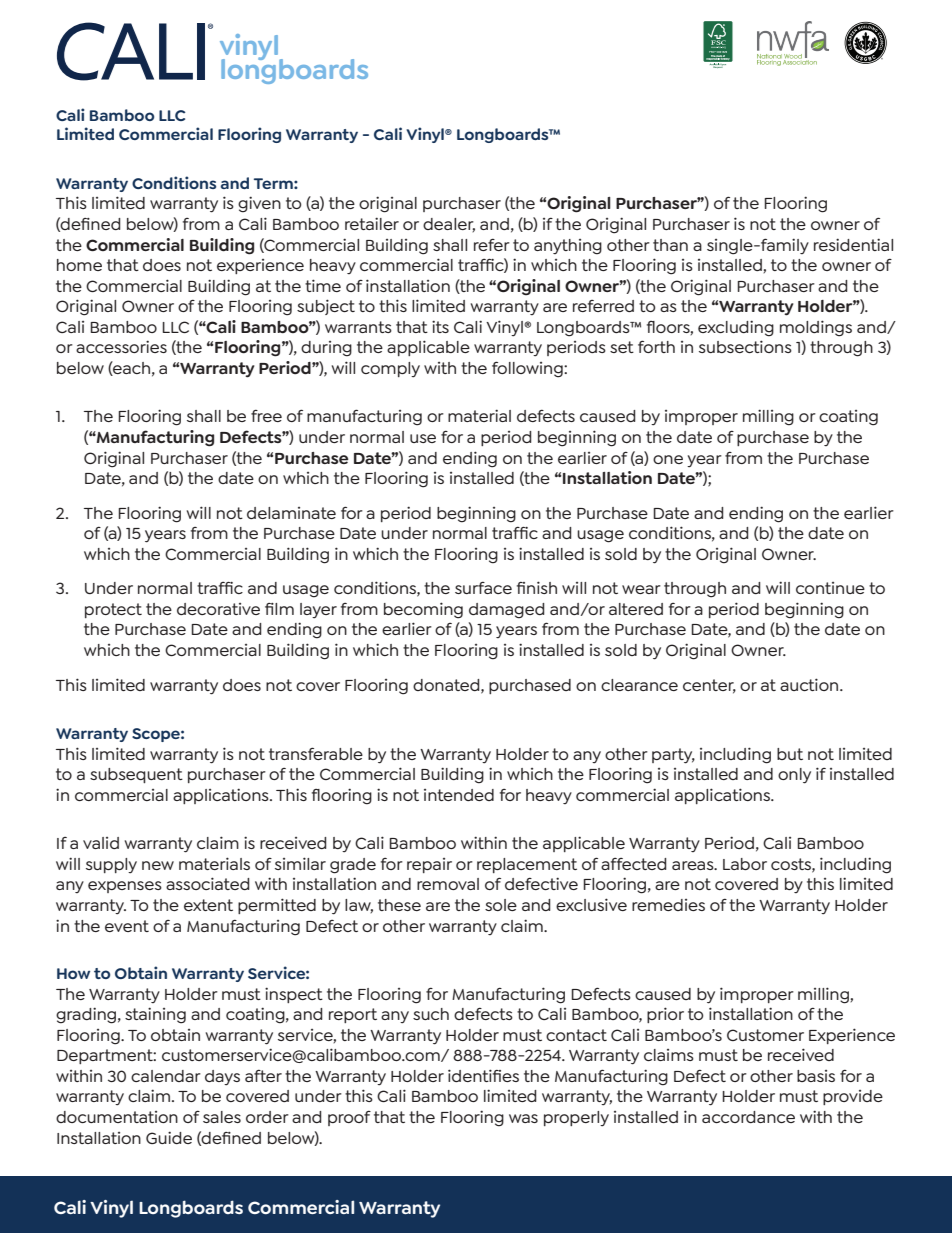  Describe the element at coordinates (830, 588) in the screenshot. I see `continue` at that location.
